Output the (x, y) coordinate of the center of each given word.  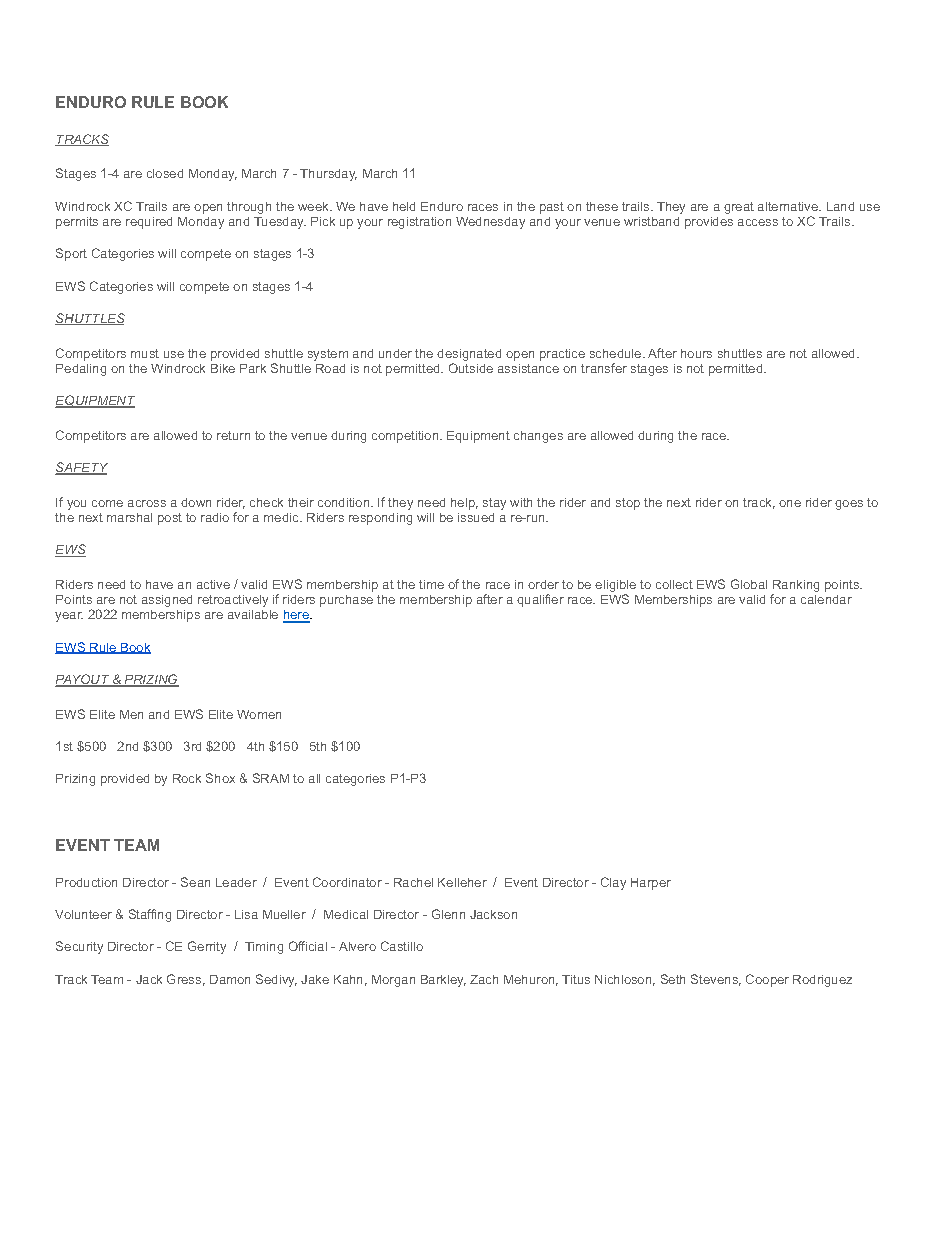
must (145, 353)
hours (696, 353)
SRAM (271, 778)
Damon (230, 979)
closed (165, 173)
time (431, 584)
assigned (167, 601)
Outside (471, 368)
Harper (651, 884)
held (404, 206)
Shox (220, 778)
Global (749, 584)
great (739, 208)
